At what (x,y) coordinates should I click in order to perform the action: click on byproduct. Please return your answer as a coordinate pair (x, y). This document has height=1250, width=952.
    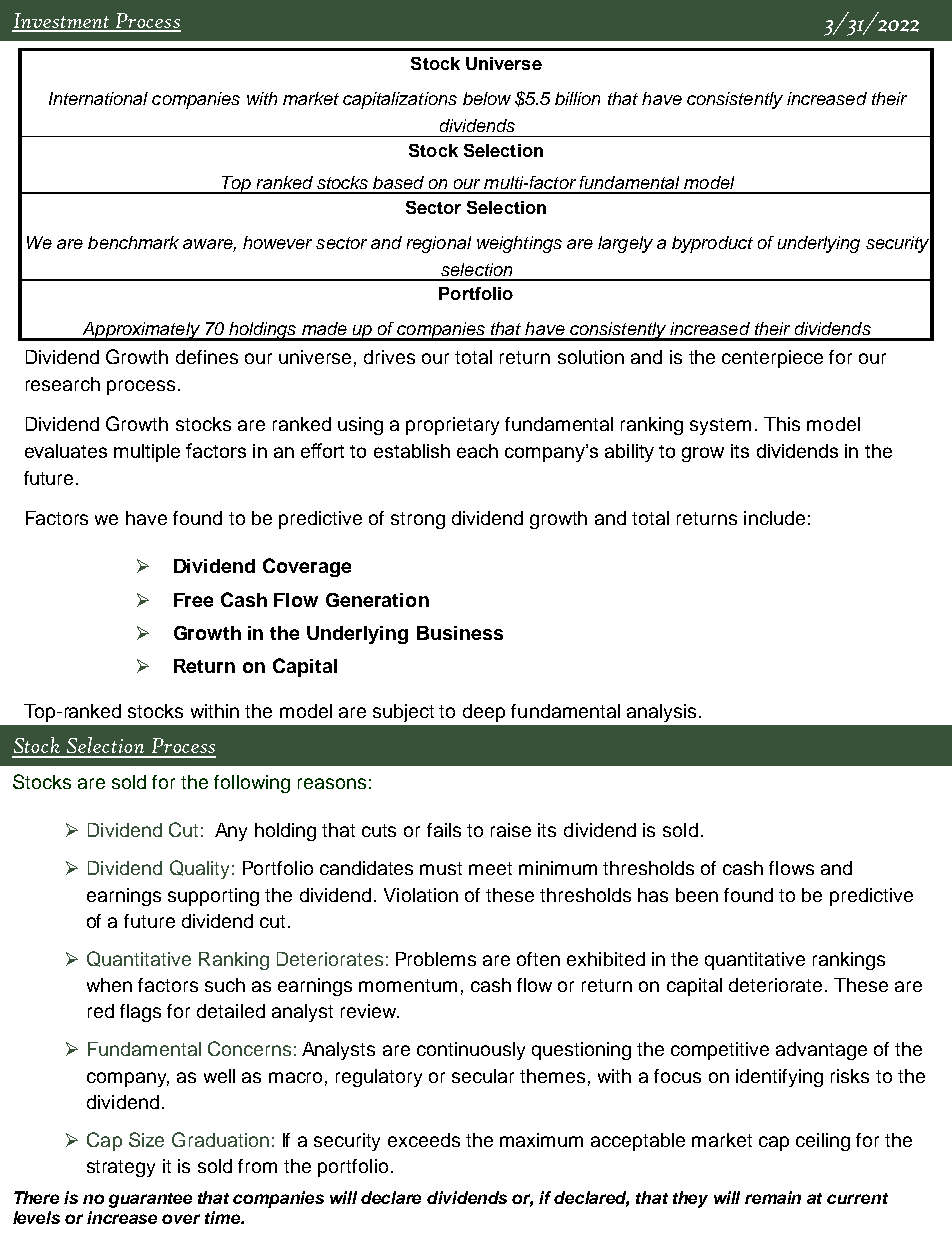
    Looking at the image, I should click on (712, 244).
